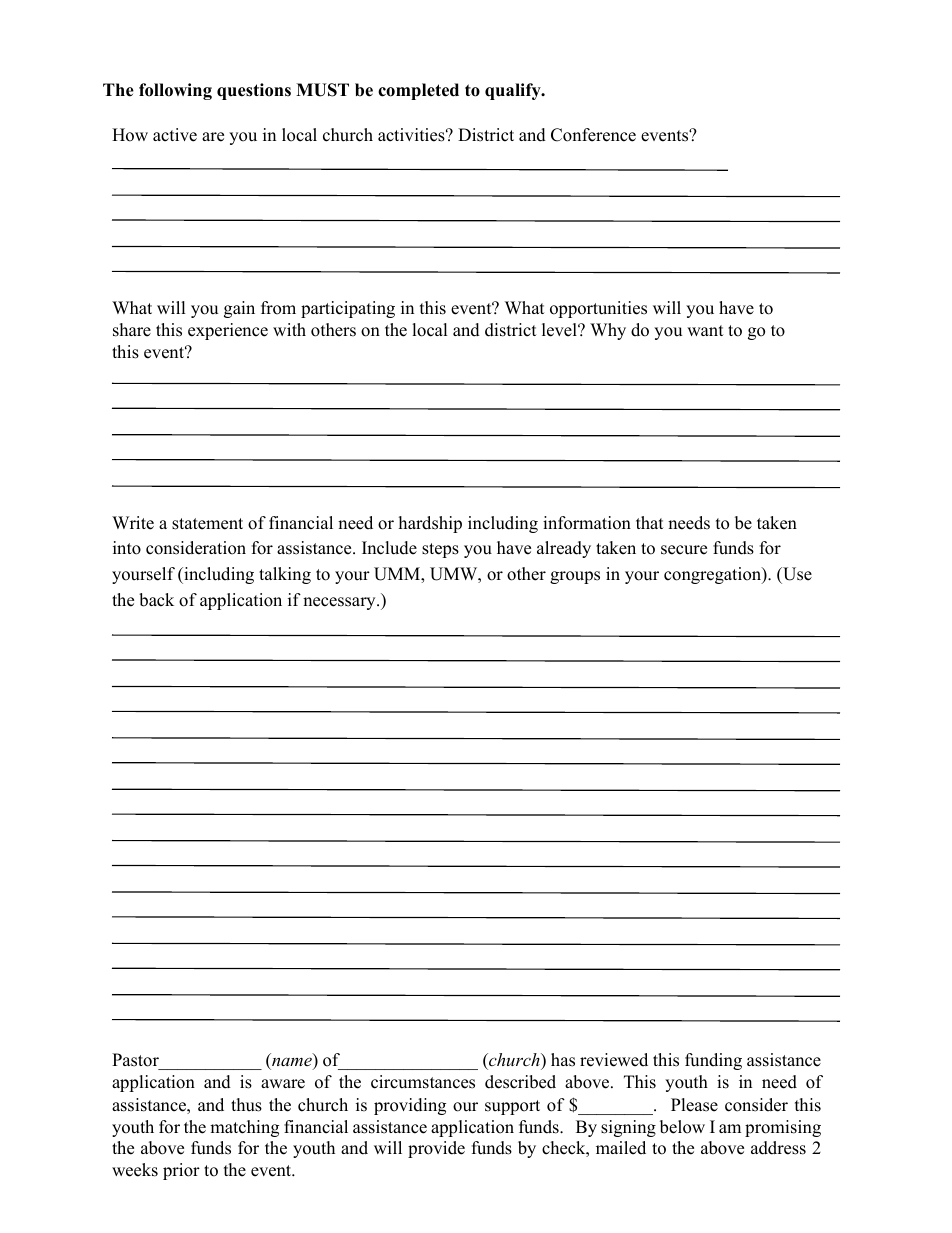 This image has height=1233, width=952. What do you see at coordinates (684, 550) in the image?
I see `secure` at bounding box center [684, 550].
